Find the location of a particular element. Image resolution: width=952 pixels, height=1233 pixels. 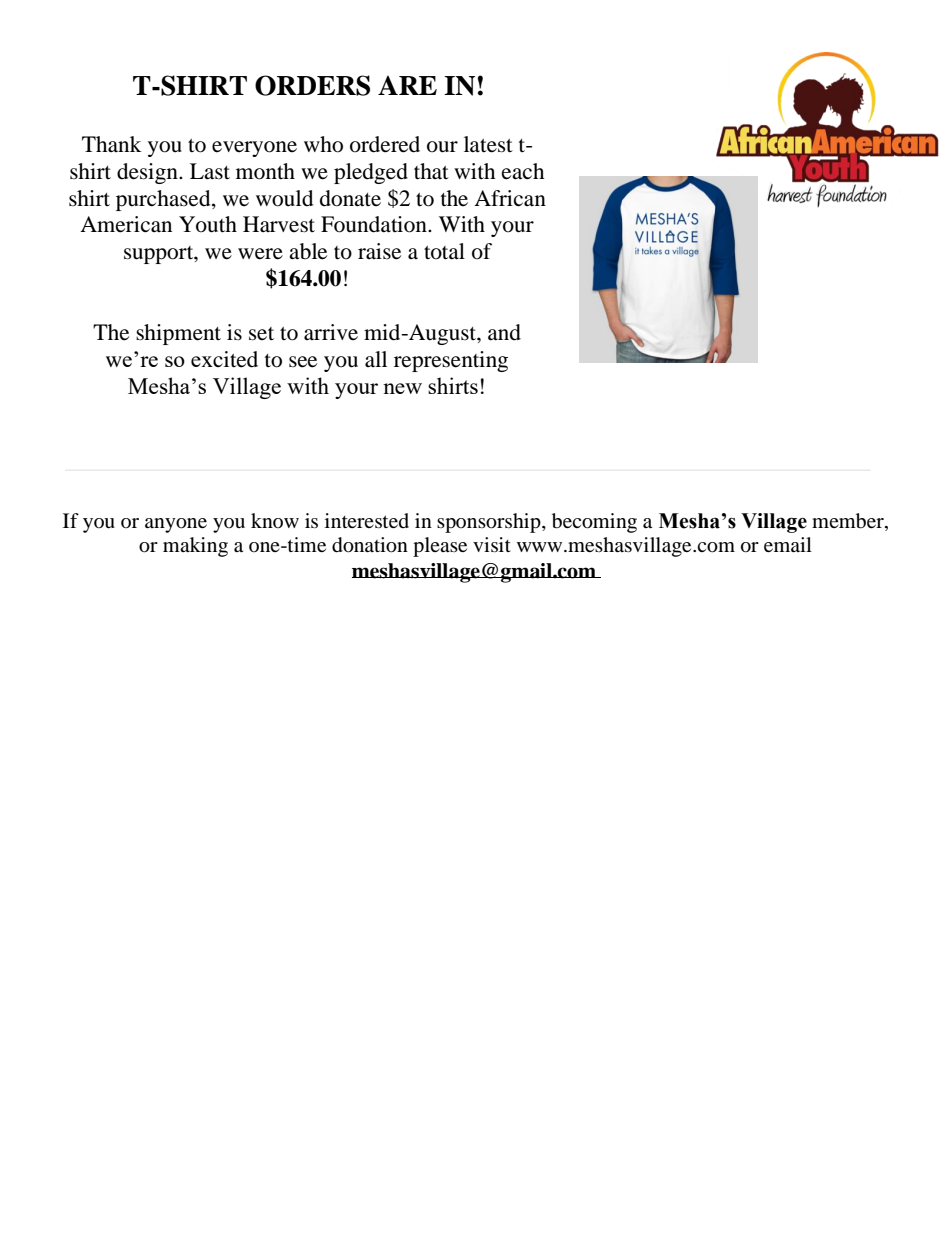

excited is located at coordinates (224, 359).
